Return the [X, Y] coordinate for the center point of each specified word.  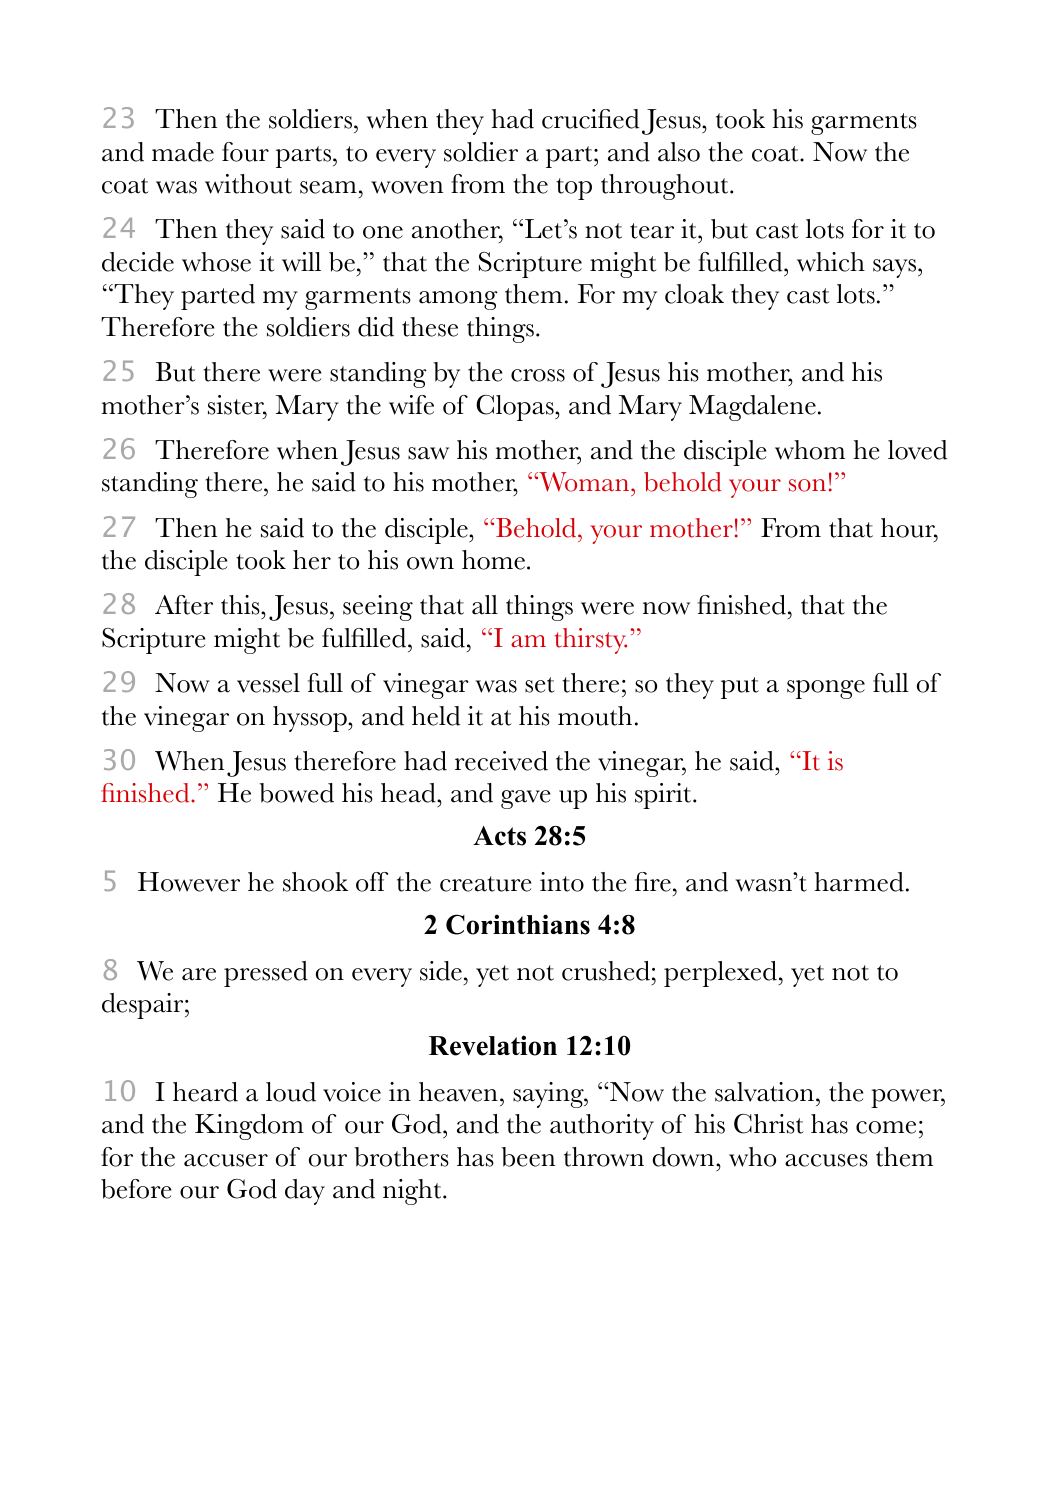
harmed [859, 882]
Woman [584, 482]
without [248, 184]
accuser [226, 1160]
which [831, 262]
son [807, 485]
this [241, 605]
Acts [499, 836]
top [574, 189]
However [189, 882]
